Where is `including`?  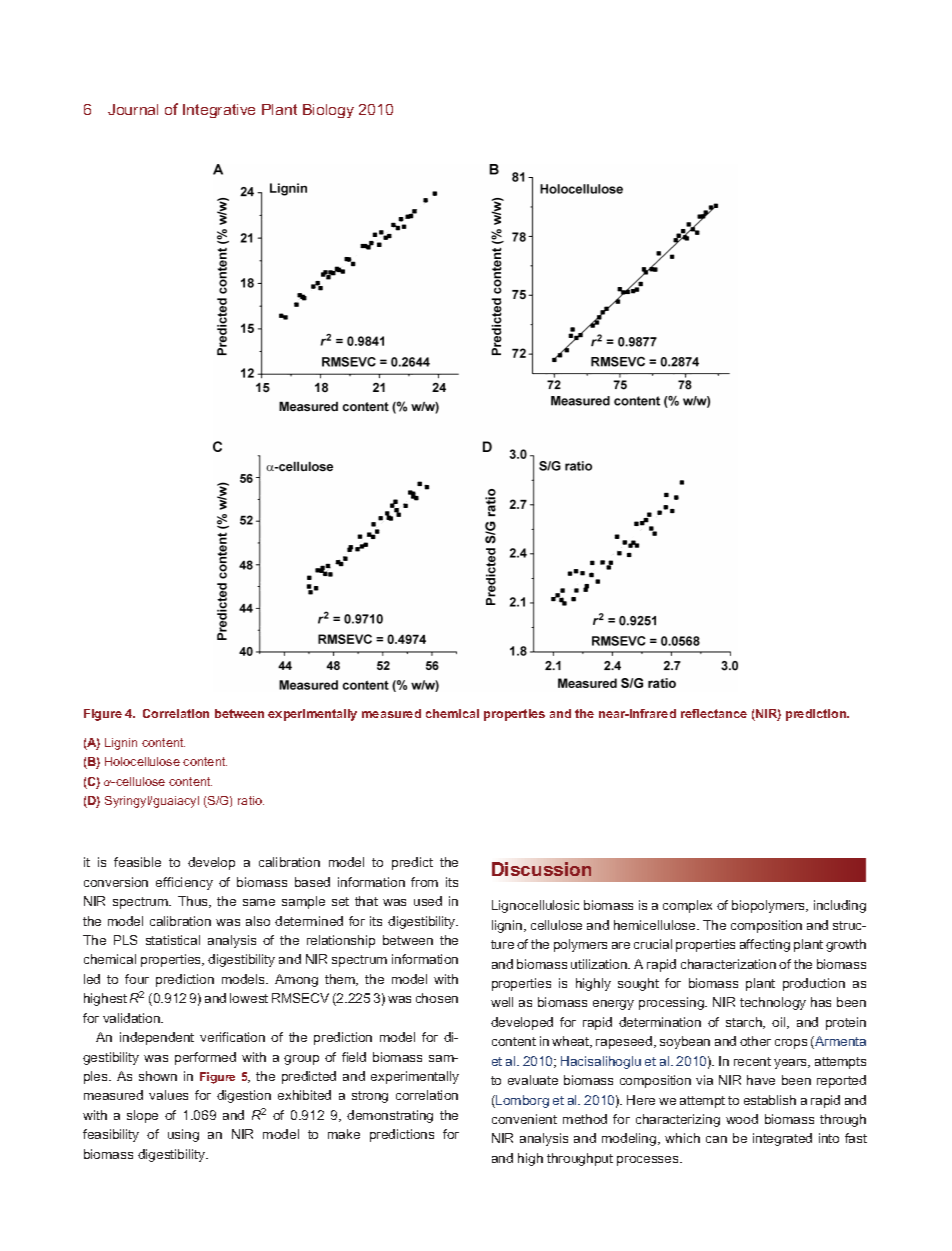 including is located at coordinates (840, 906).
